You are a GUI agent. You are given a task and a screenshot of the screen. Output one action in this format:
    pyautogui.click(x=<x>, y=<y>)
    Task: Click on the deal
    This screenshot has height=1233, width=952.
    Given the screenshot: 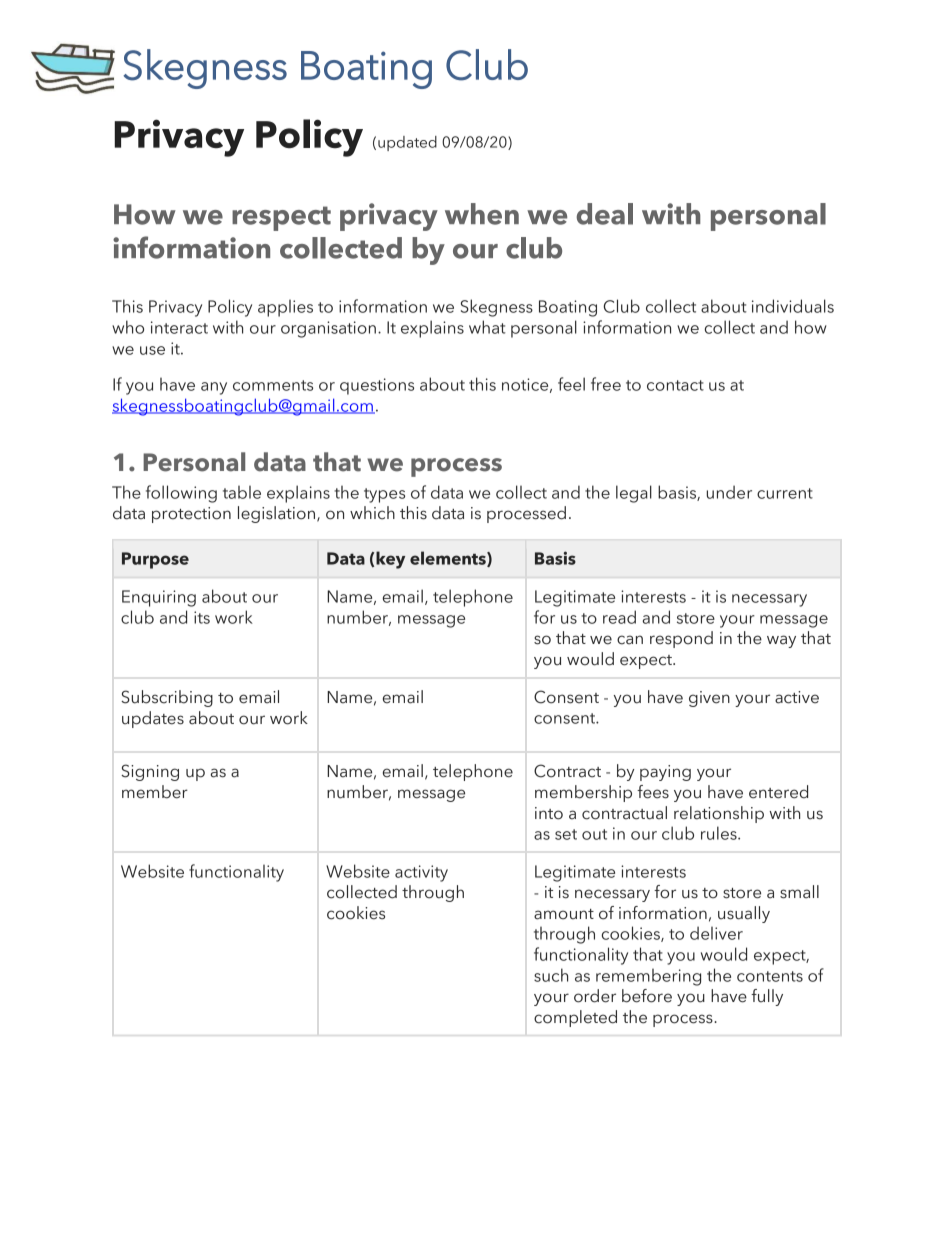 What is the action you would take?
    pyautogui.click(x=604, y=214)
